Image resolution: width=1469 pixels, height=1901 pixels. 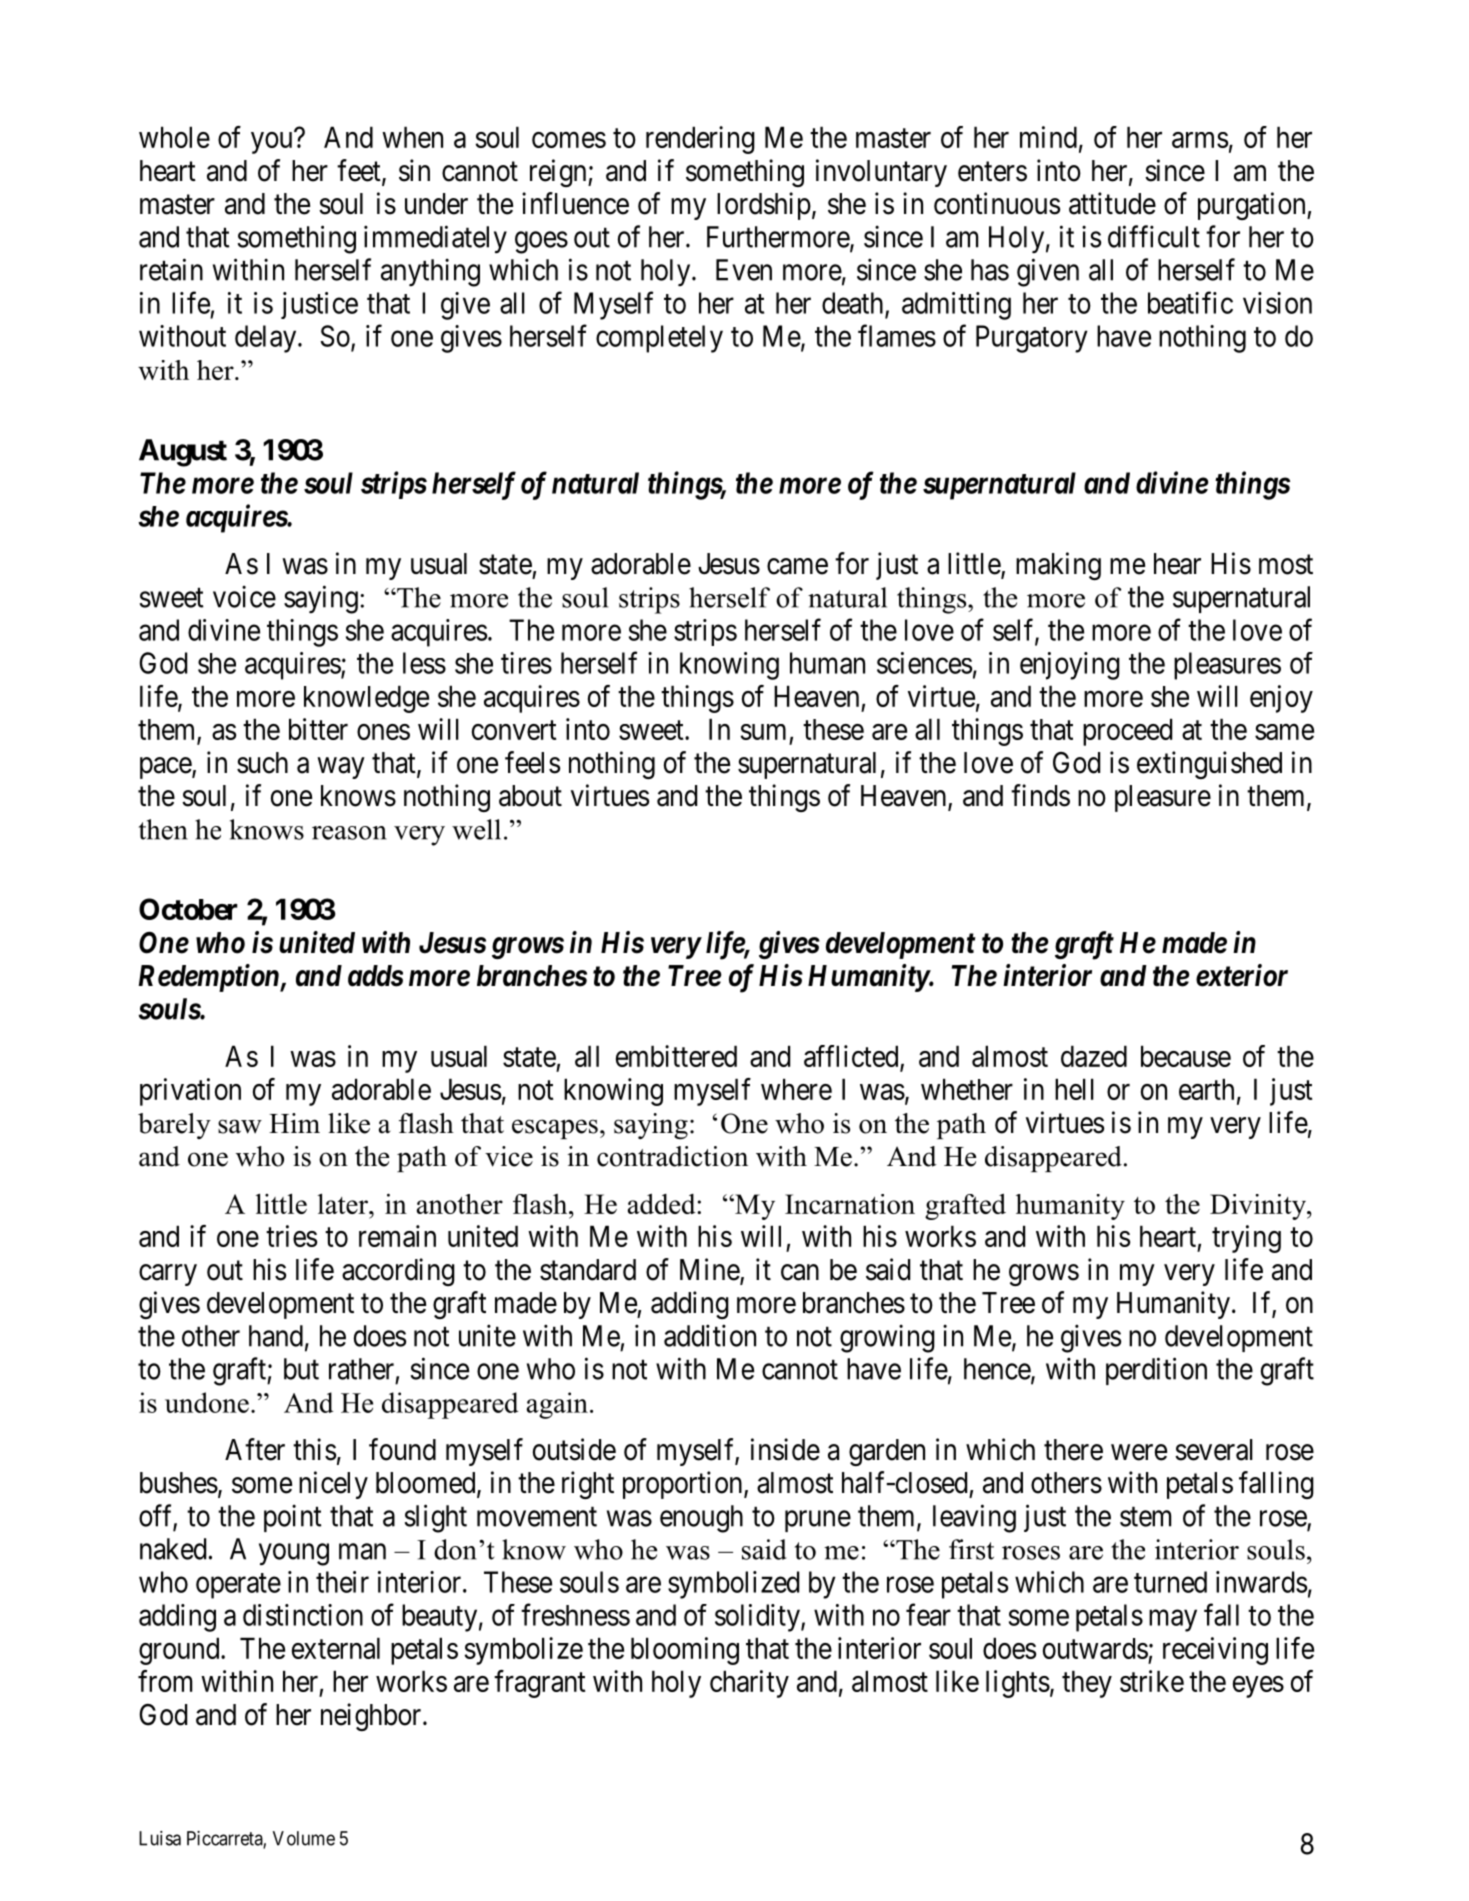 What do you see at coordinates (1127, 732) in the screenshot?
I see `proceed` at bounding box center [1127, 732].
